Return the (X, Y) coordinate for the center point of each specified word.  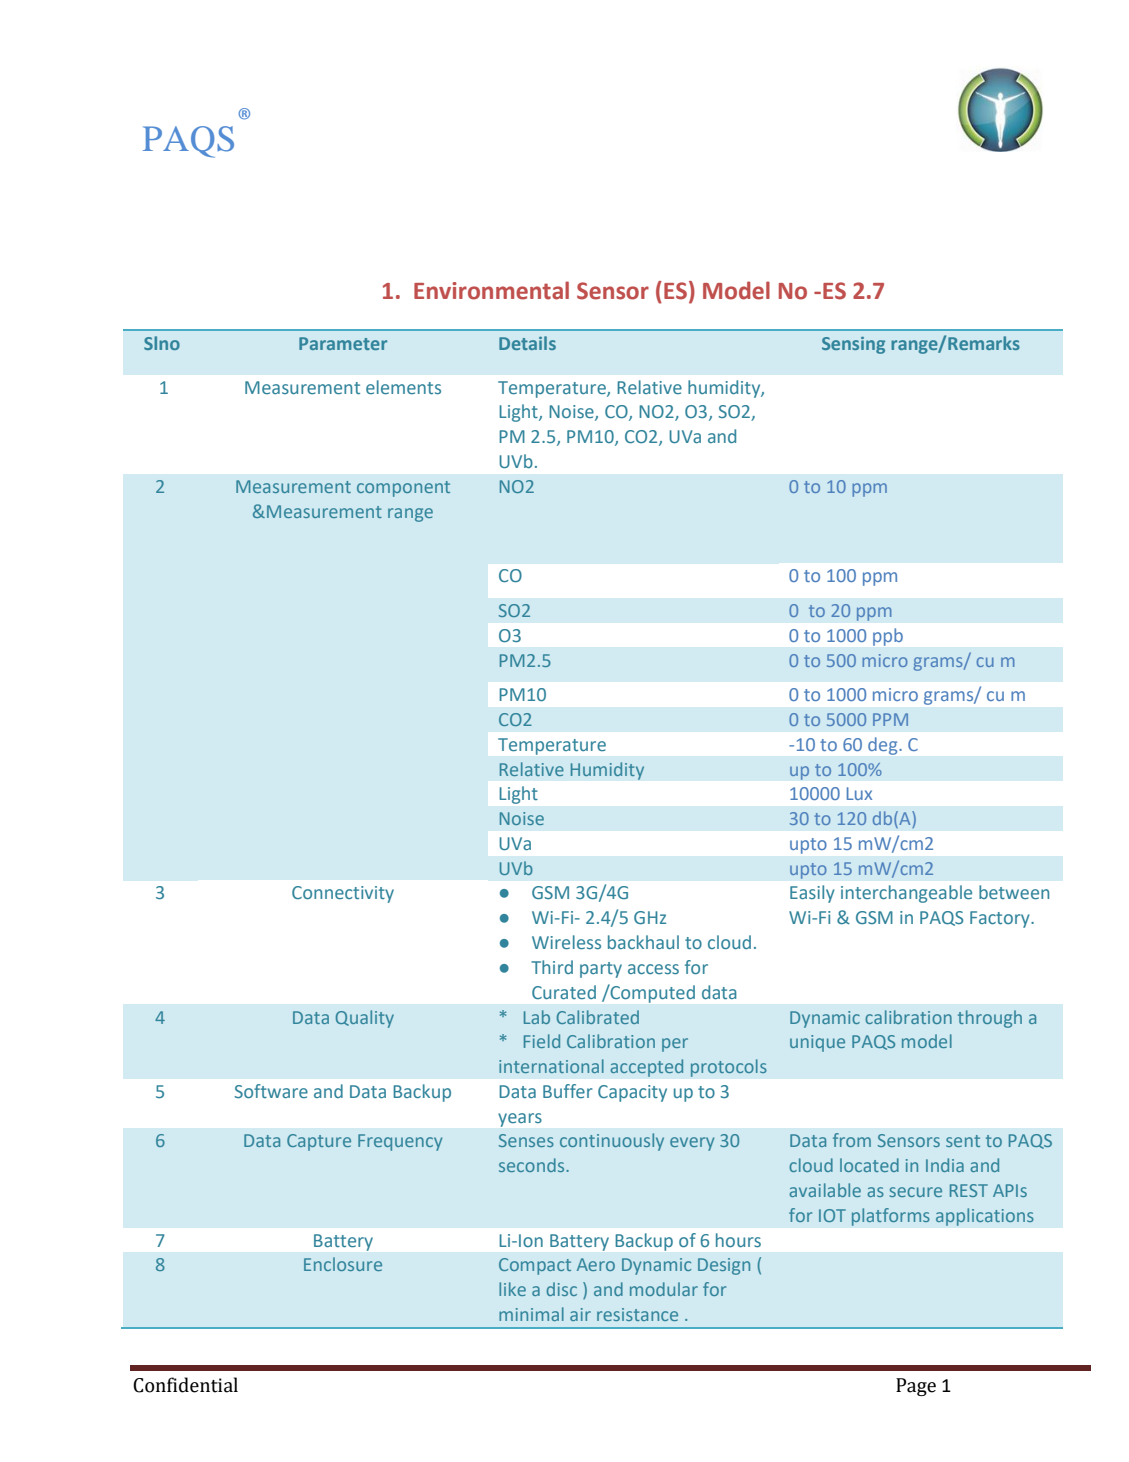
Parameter (343, 343)
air (580, 1314)
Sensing (853, 345)
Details (527, 343)
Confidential (185, 1385)
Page (916, 1387)
